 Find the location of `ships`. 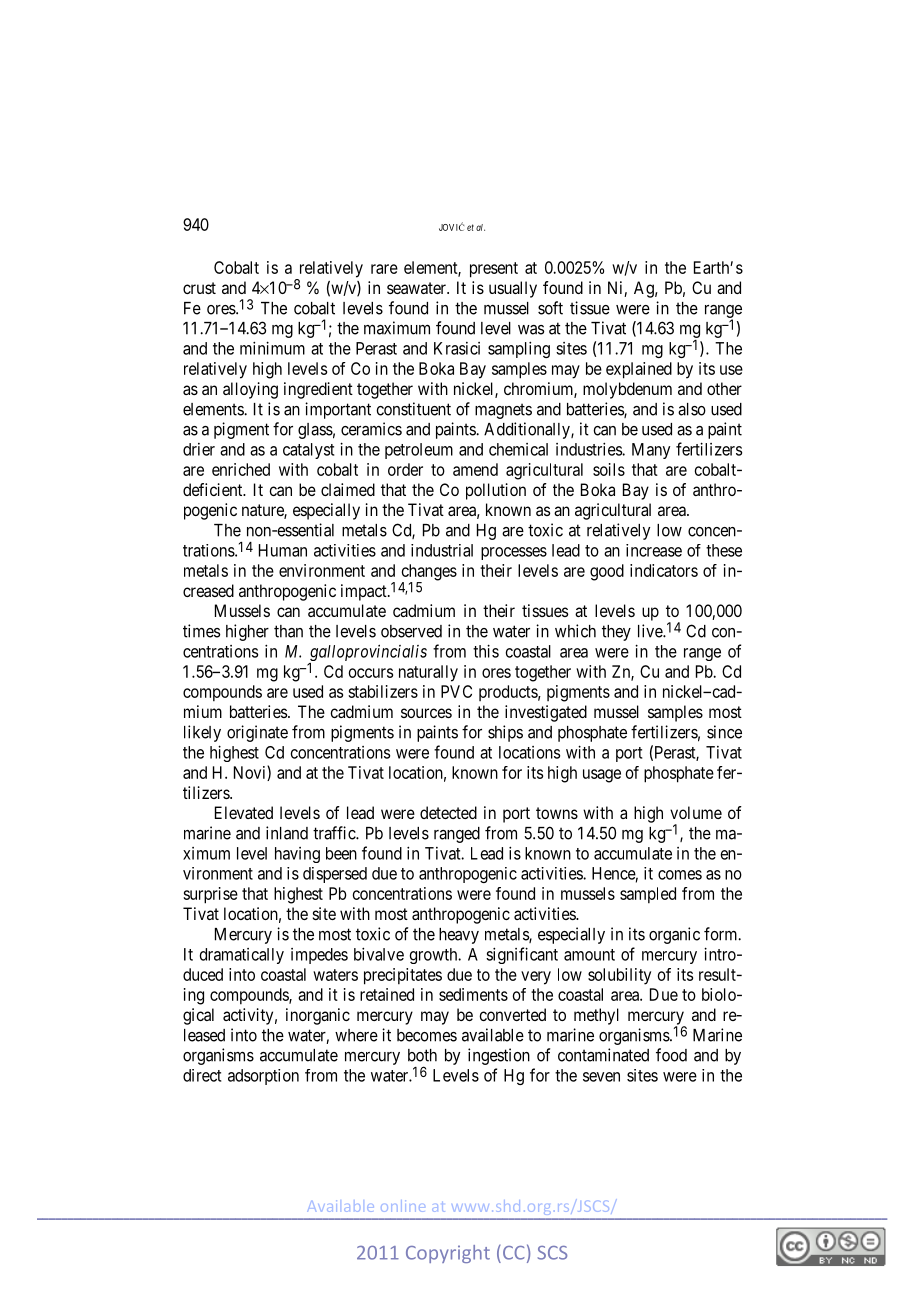

ships is located at coordinates (505, 733).
